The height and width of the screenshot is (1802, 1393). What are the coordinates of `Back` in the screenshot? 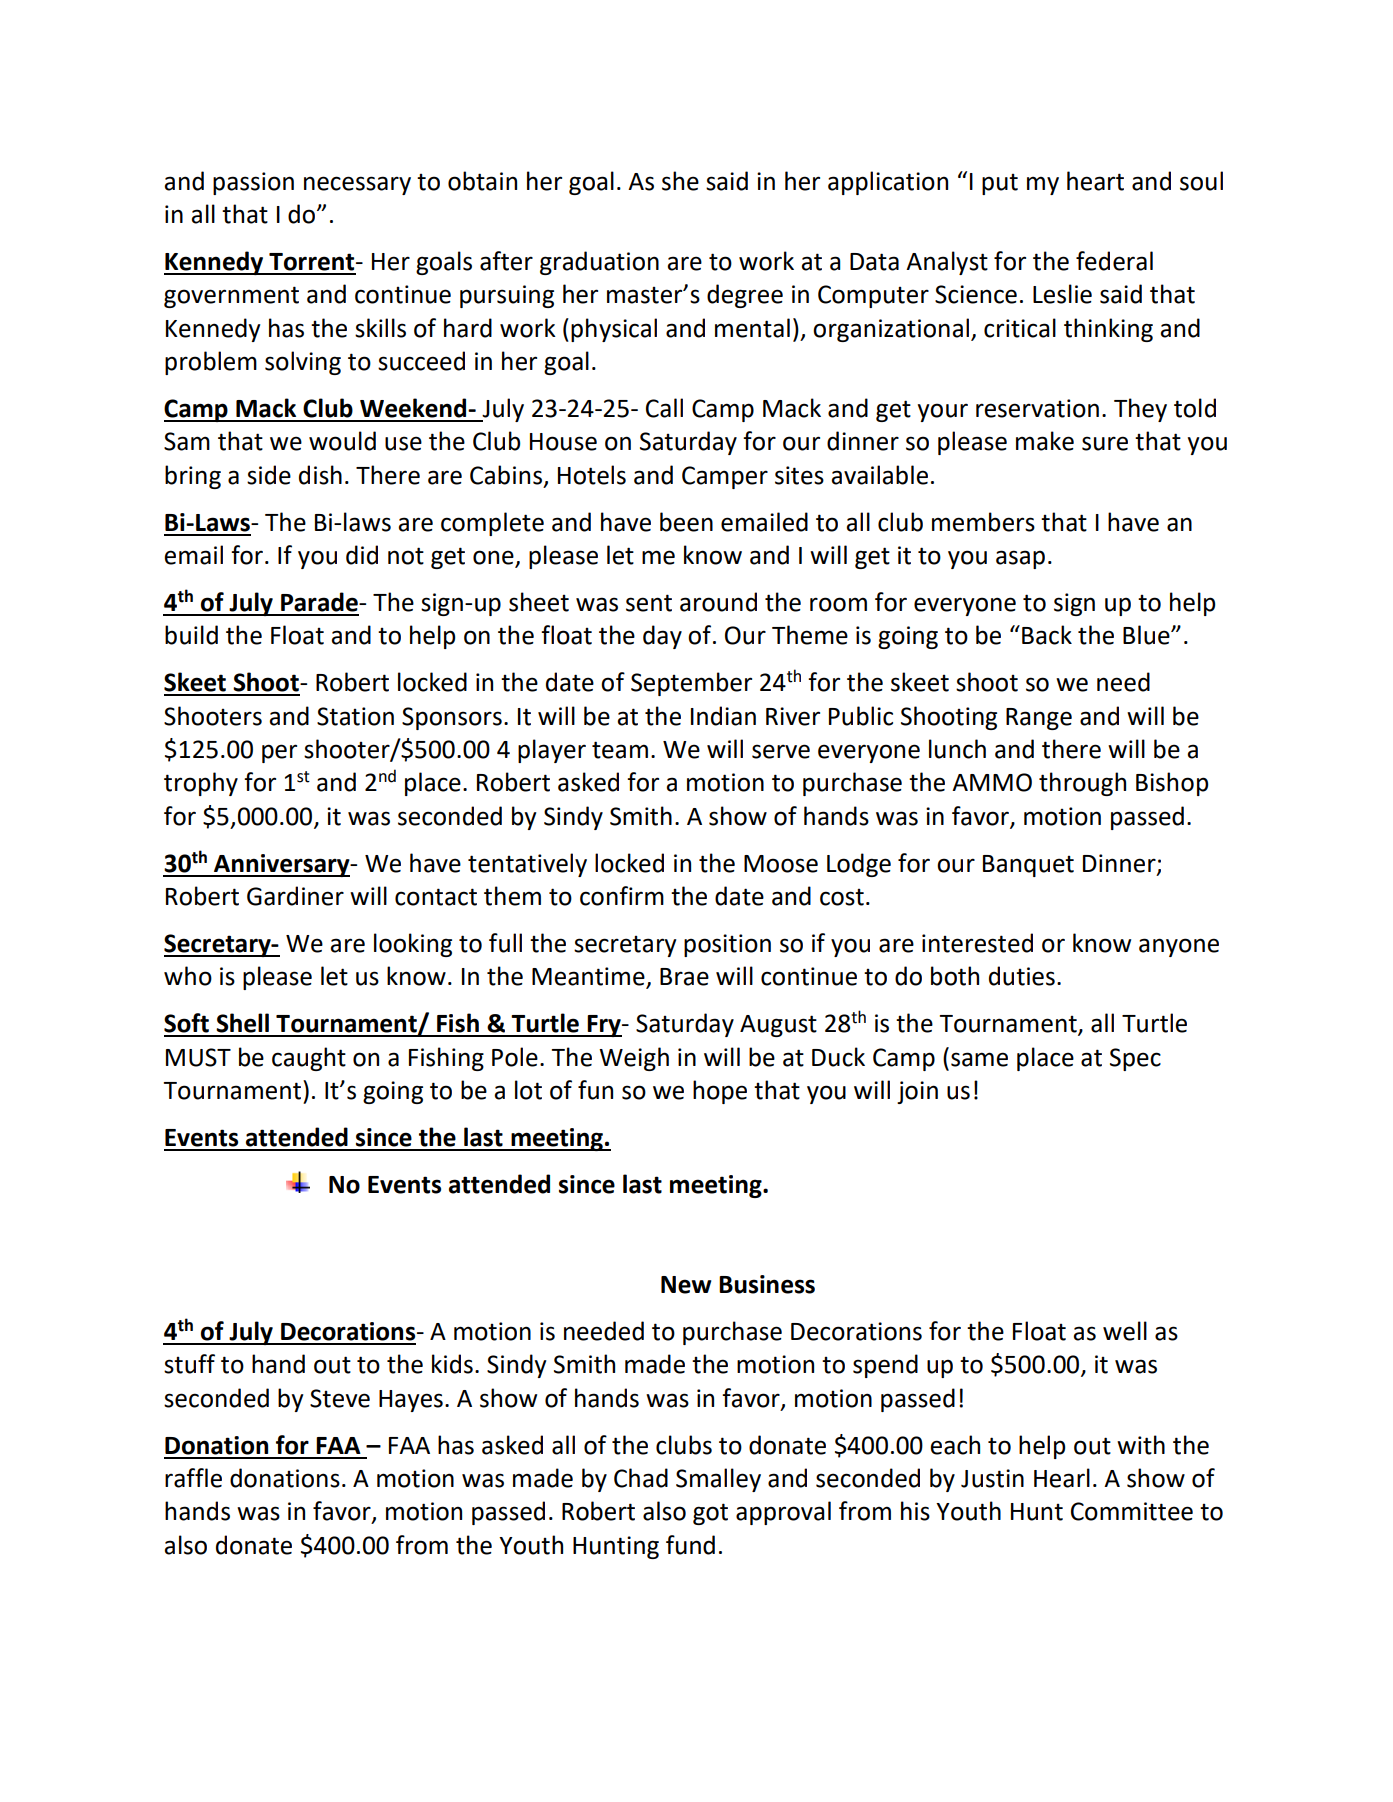 It's located at (1047, 635).
